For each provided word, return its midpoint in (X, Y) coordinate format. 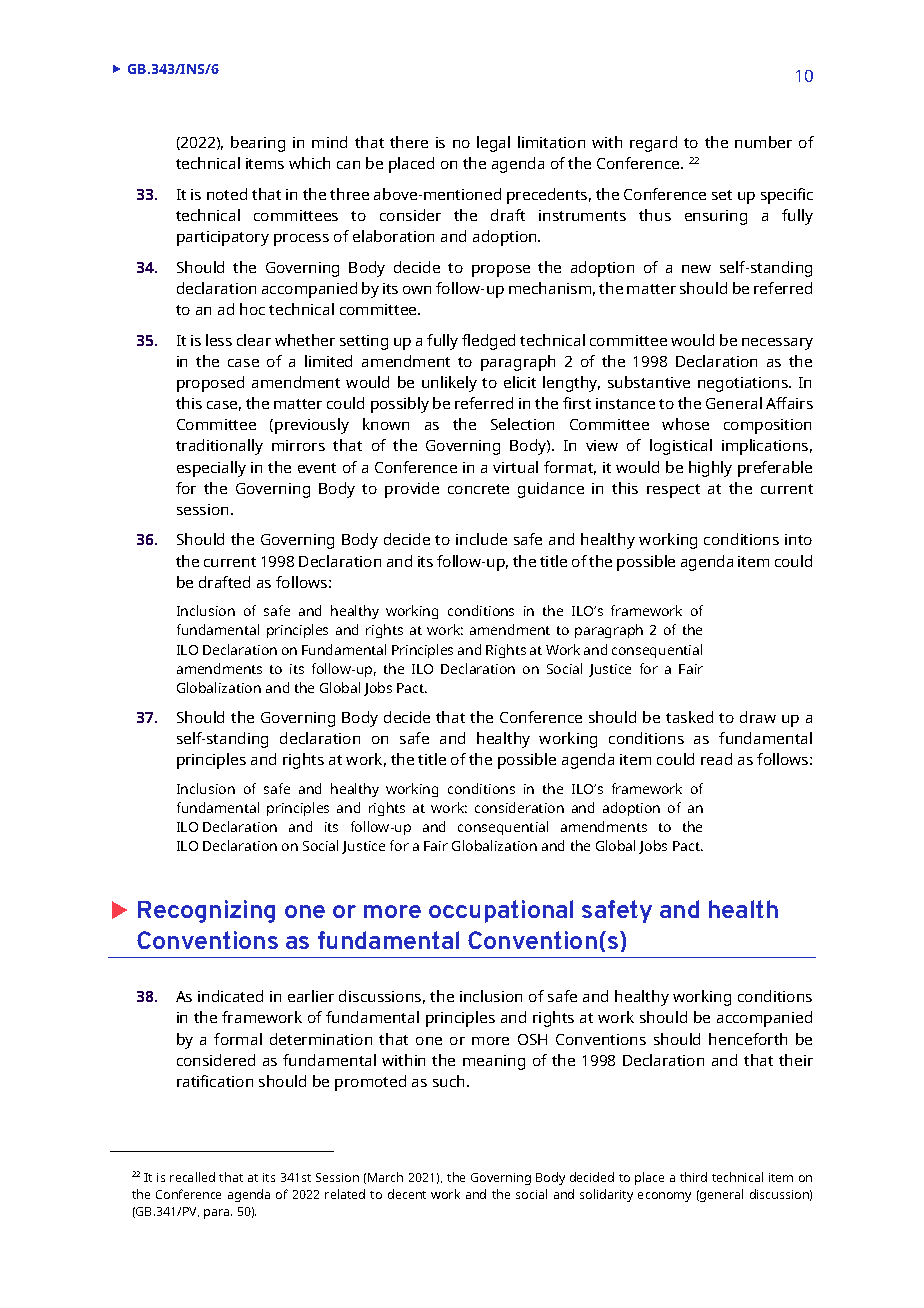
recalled (192, 1177)
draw (758, 717)
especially (211, 469)
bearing (258, 144)
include (481, 539)
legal (493, 144)
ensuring (716, 217)
